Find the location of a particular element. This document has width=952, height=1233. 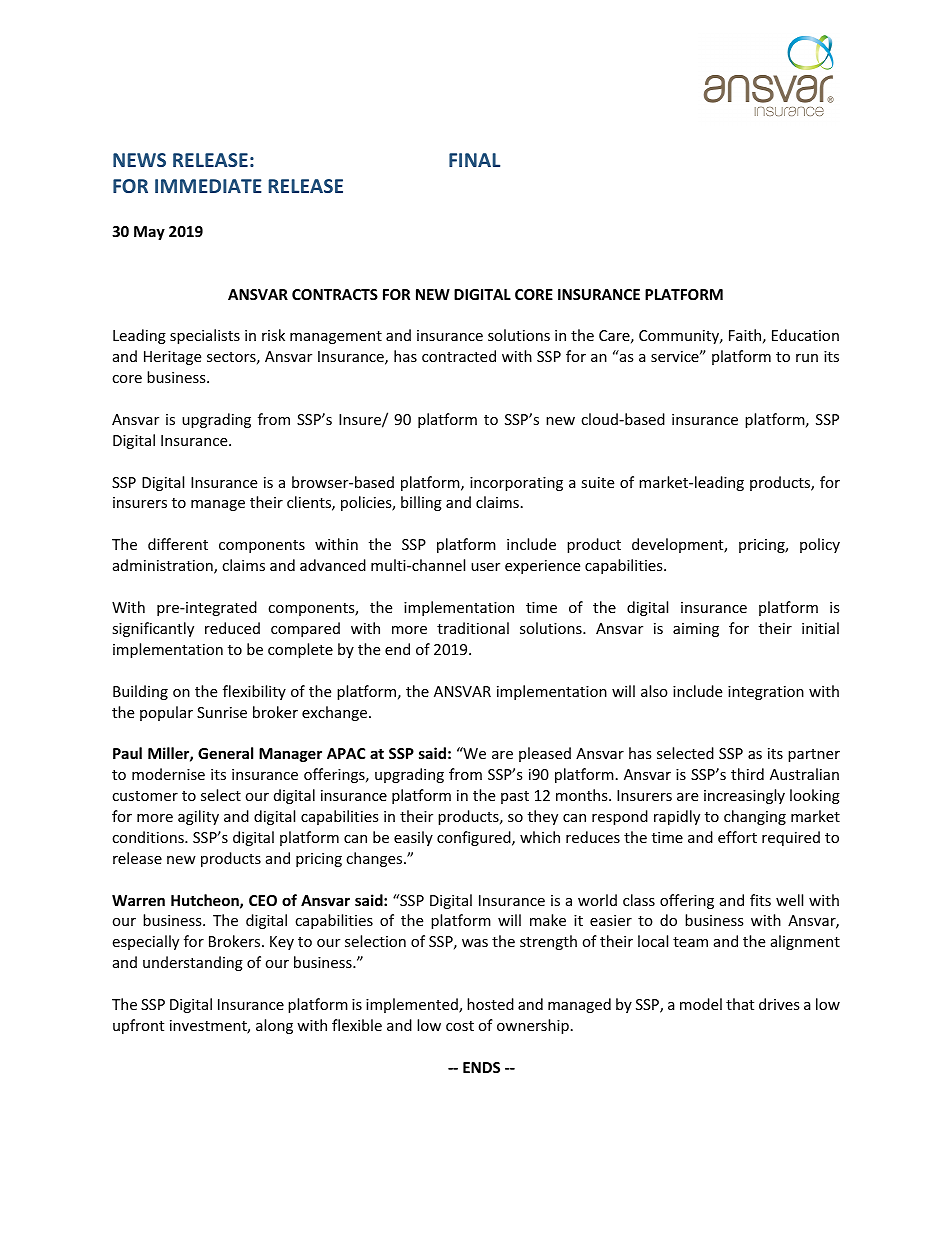

Education is located at coordinates (805, 335).
